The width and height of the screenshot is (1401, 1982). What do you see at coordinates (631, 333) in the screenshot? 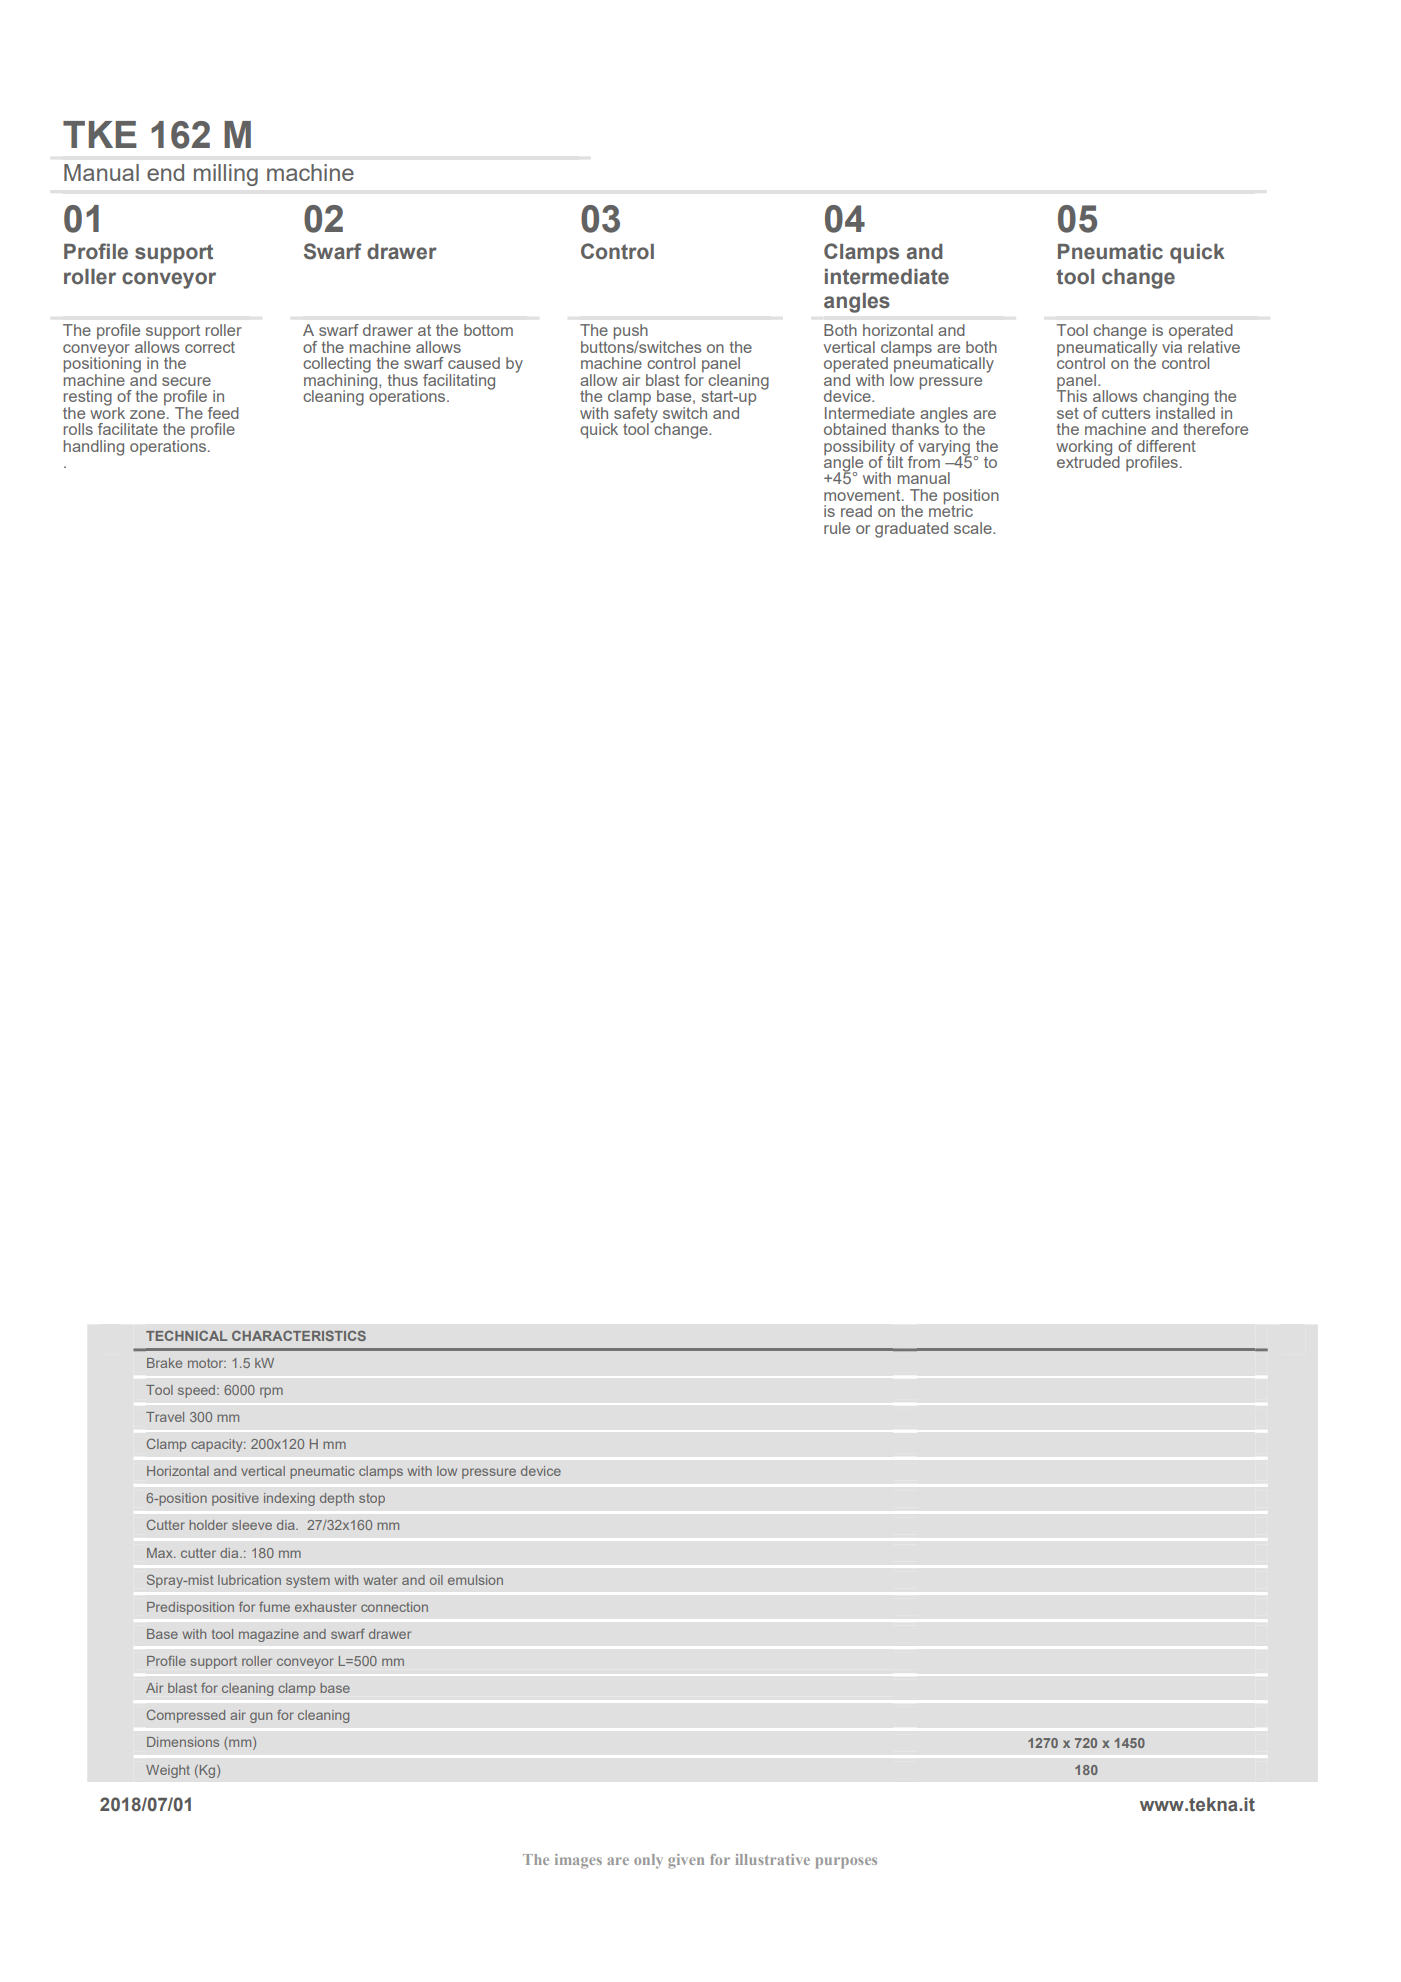
I see `push` at bounding box center [631, 333].
